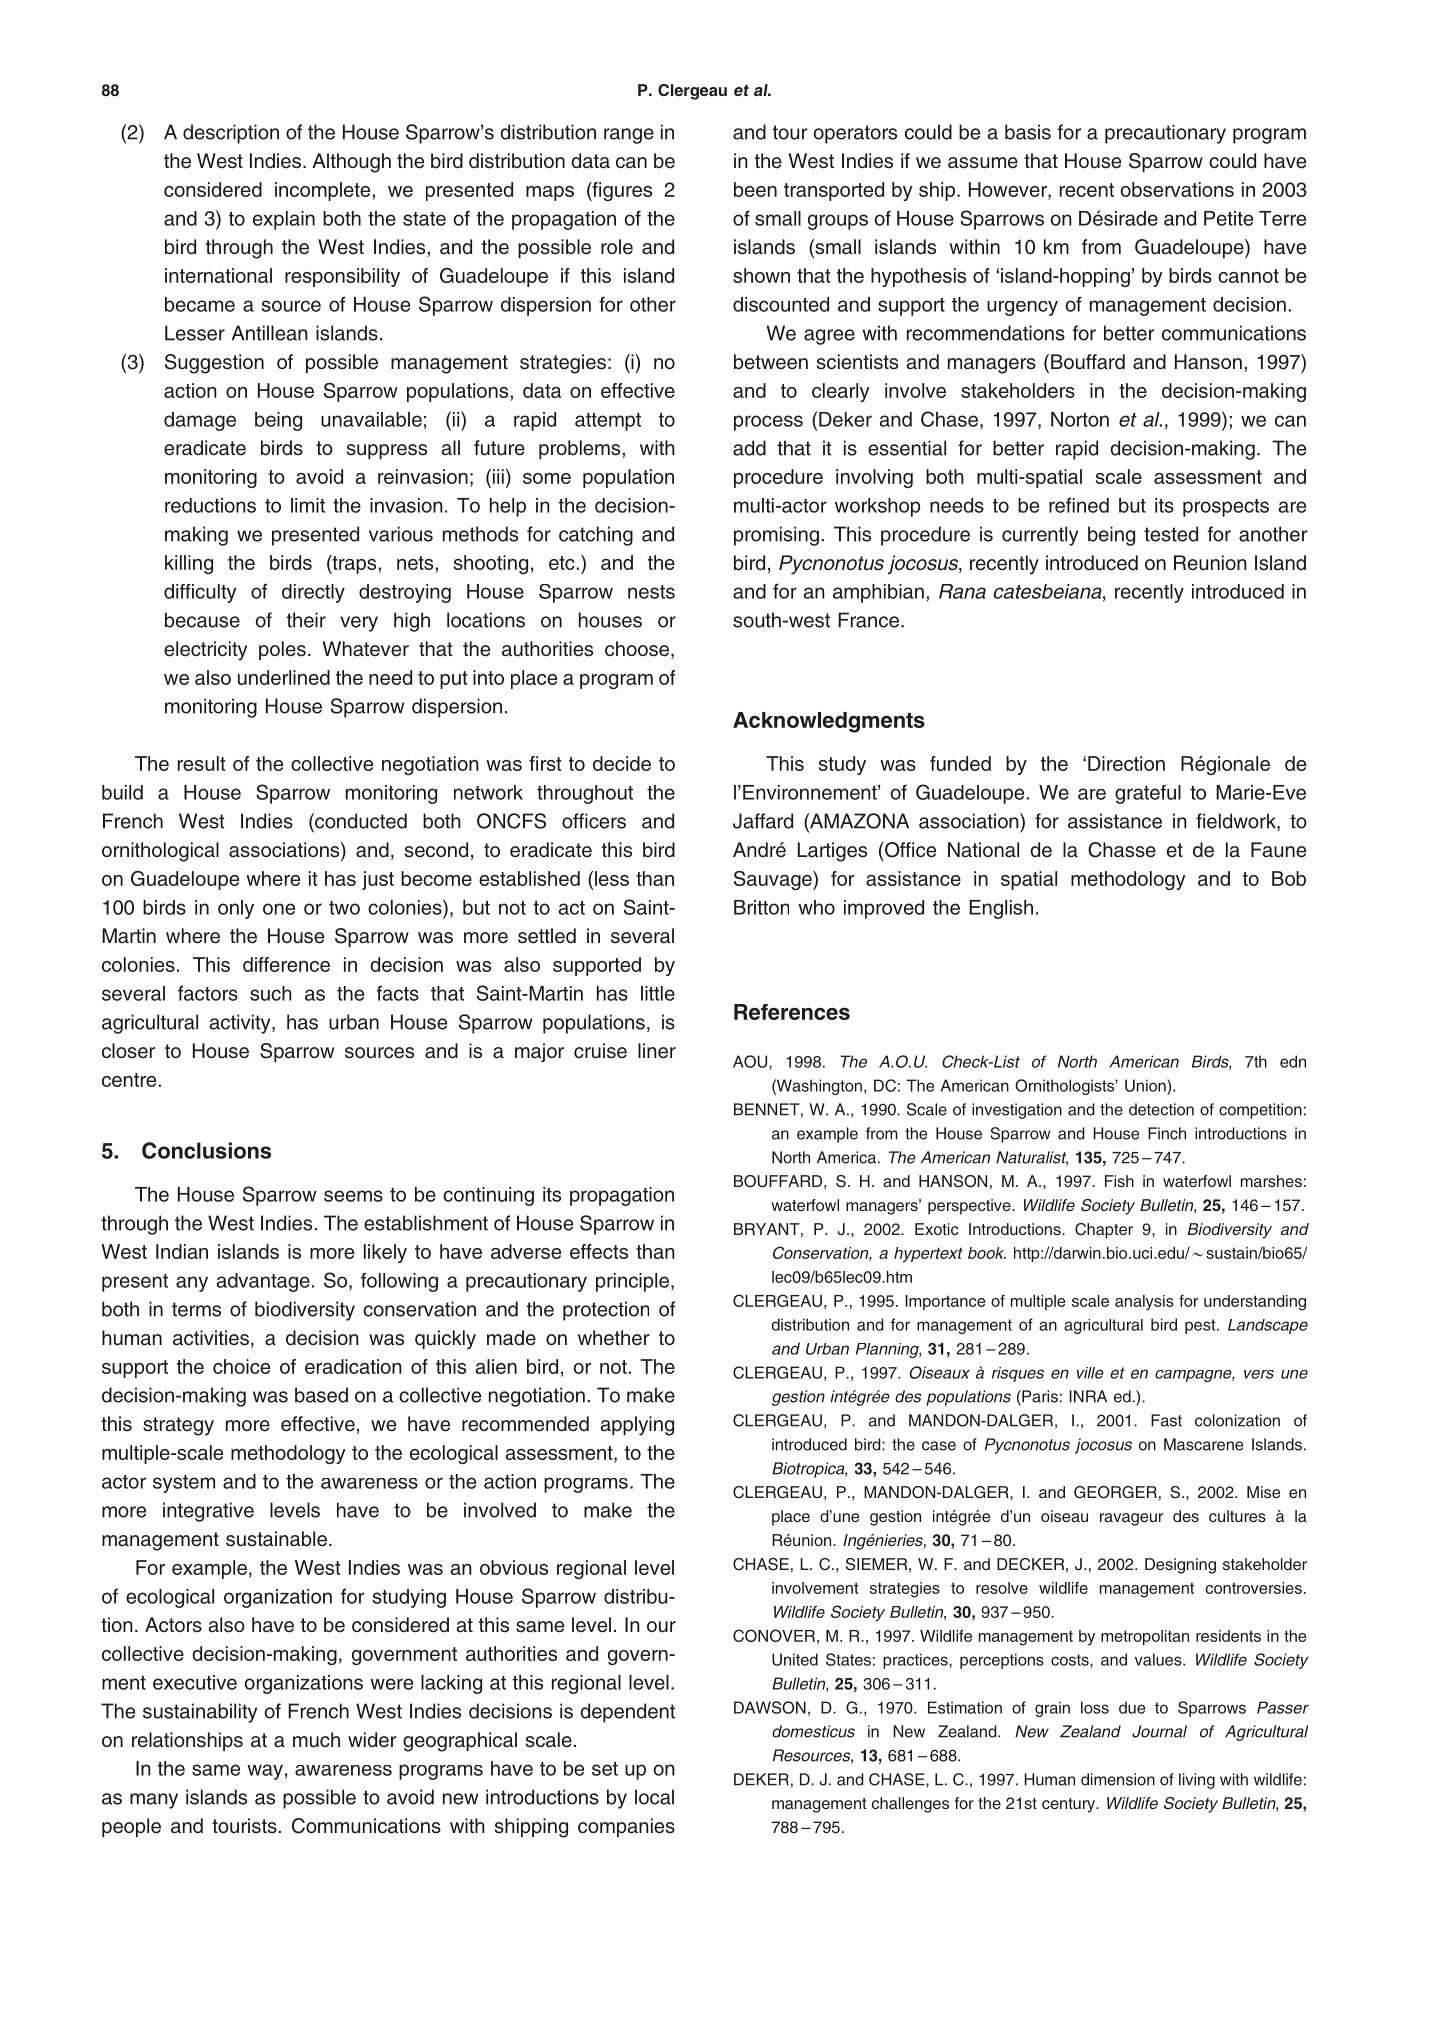 Image resolution: width=1429 pixels, height=2022 pixels. I want to click on been, so click(755, 189).
